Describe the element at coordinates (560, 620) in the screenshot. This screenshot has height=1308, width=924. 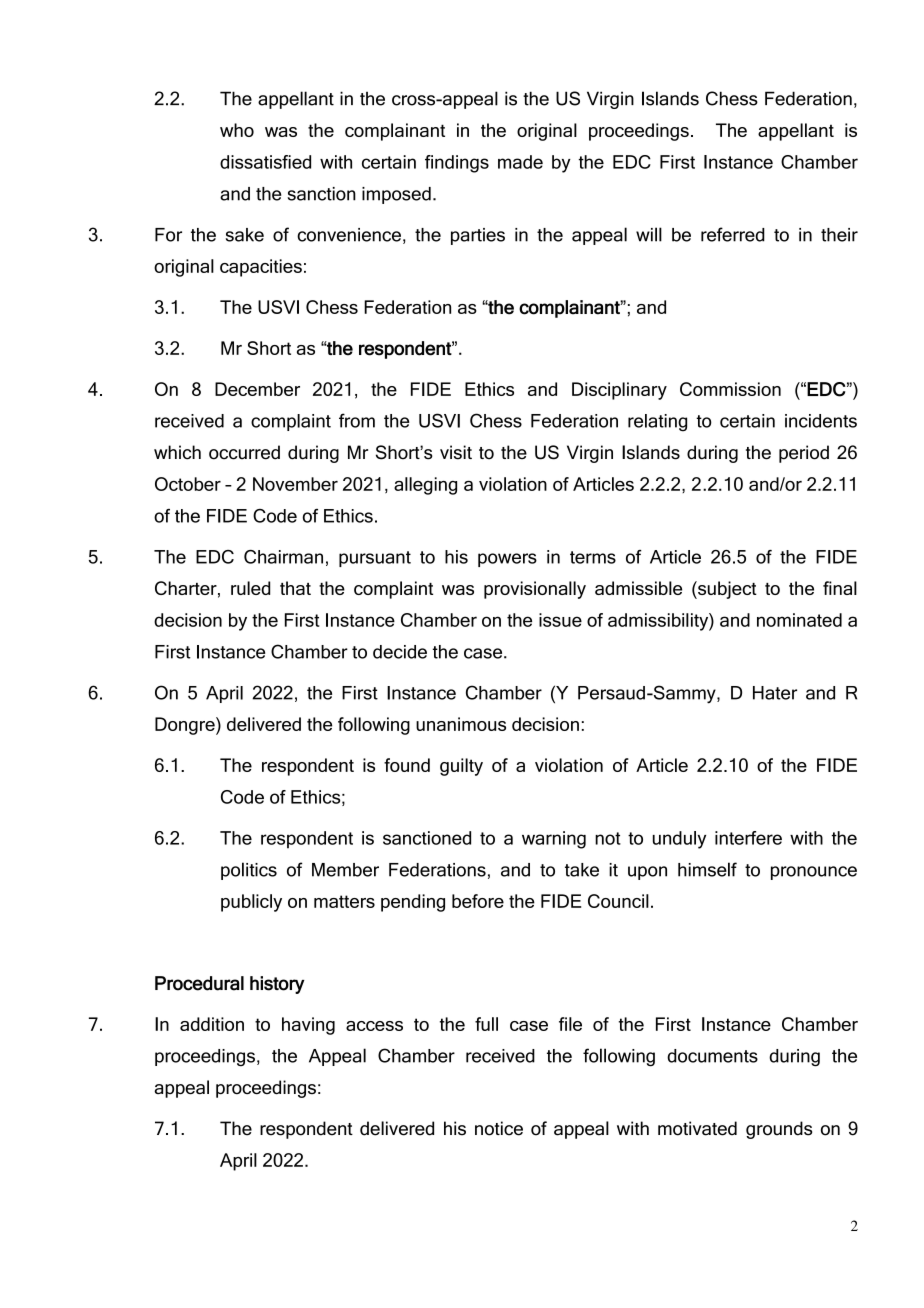
I see `issue` at that location.
